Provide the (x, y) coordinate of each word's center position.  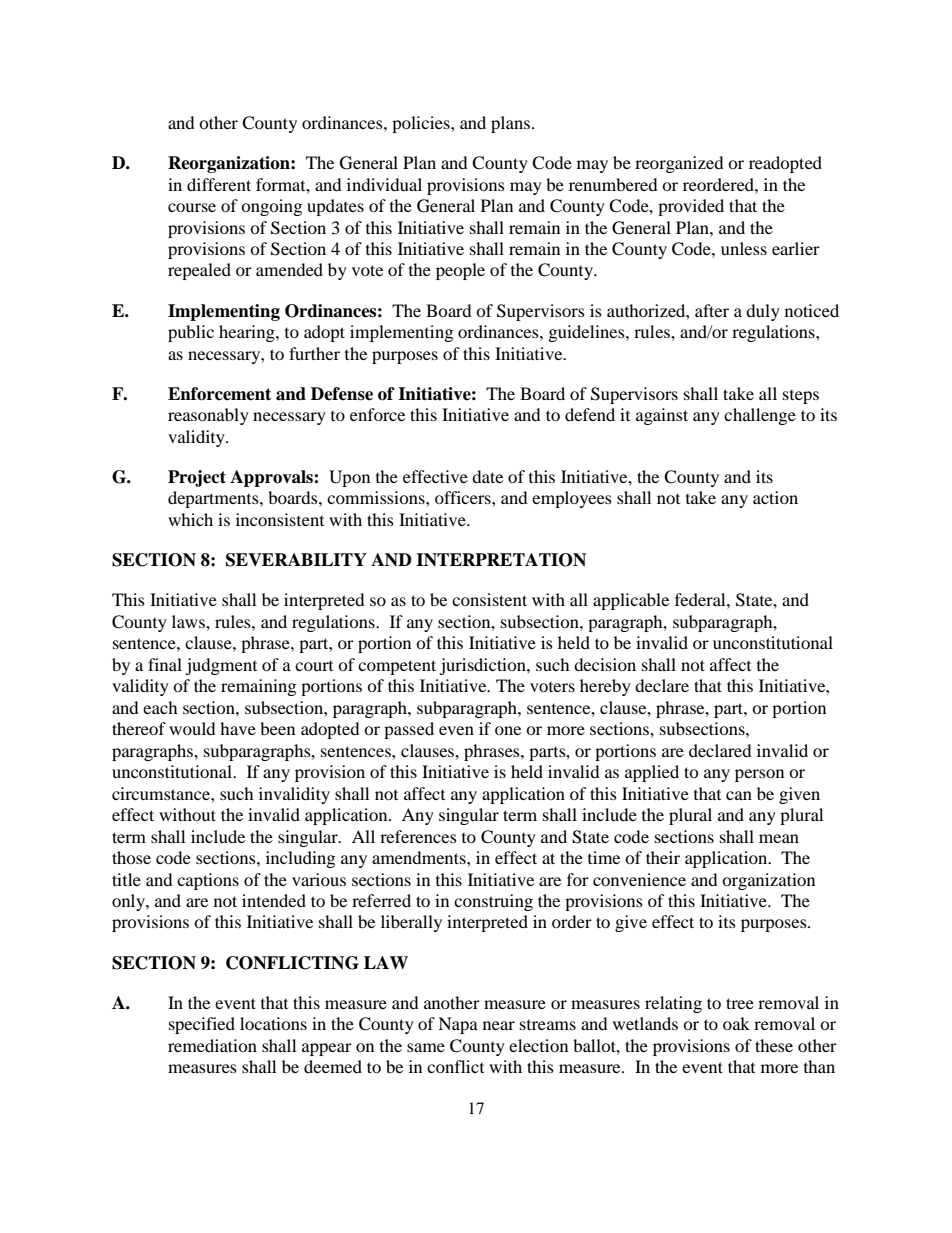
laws (189, 621)
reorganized (679, 164)
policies (422, 124)
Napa (458, 1025)
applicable (631, 601)
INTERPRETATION (501, 560)
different (219, 184)
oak (736, 1023)
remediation (212, 1045)
